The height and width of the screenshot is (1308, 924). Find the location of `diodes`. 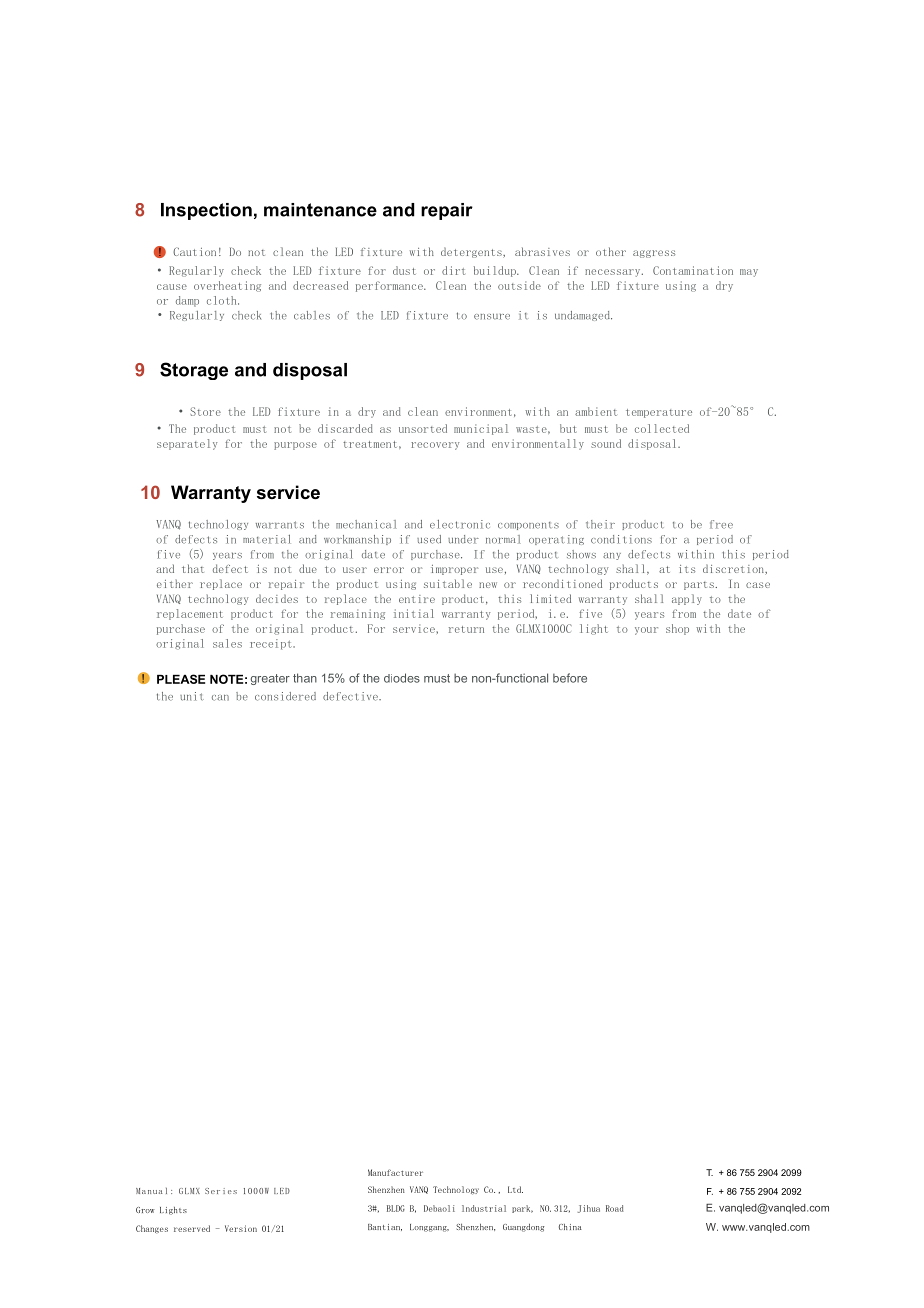

diodes is located at coordinates (402, 678).
